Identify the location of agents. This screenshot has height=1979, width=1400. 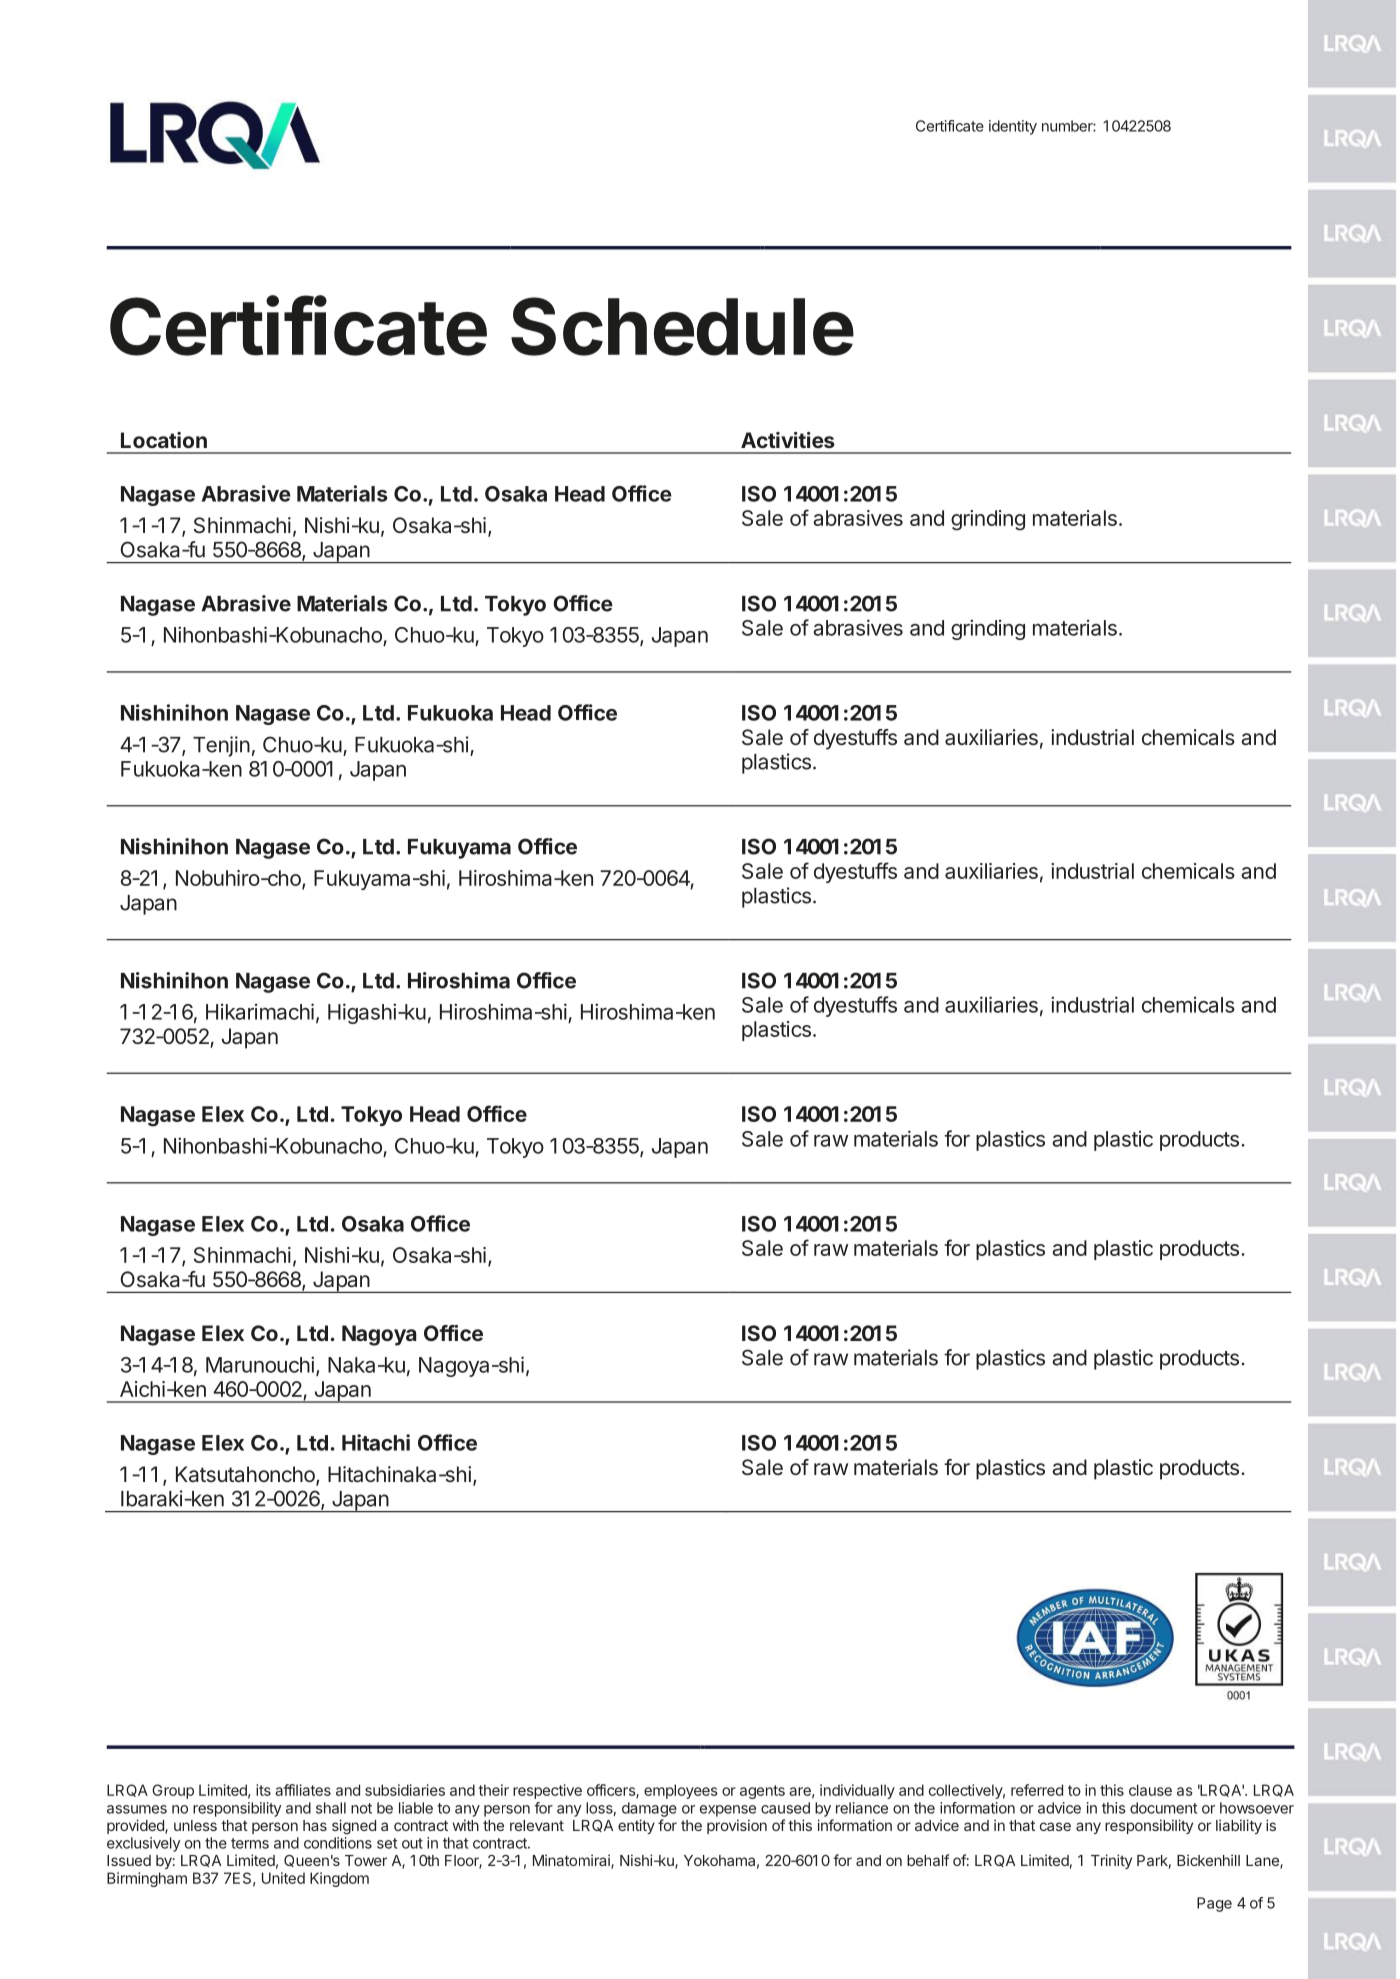
(762, 1792).
